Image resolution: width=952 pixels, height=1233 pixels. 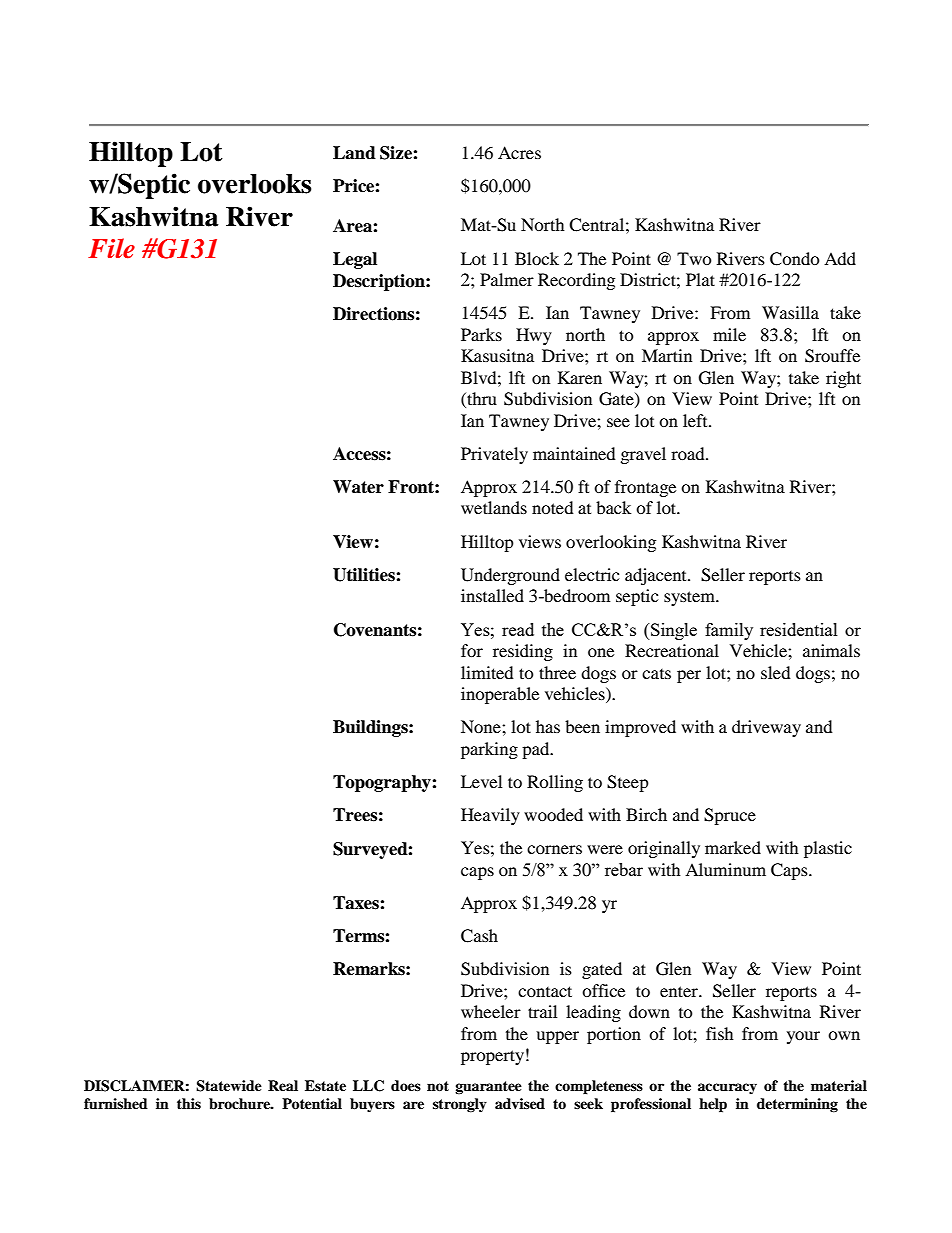 What do you see at coordinates (519, 152) in the screenshot?
I see `Acres` at bounding box center [519, 152].
